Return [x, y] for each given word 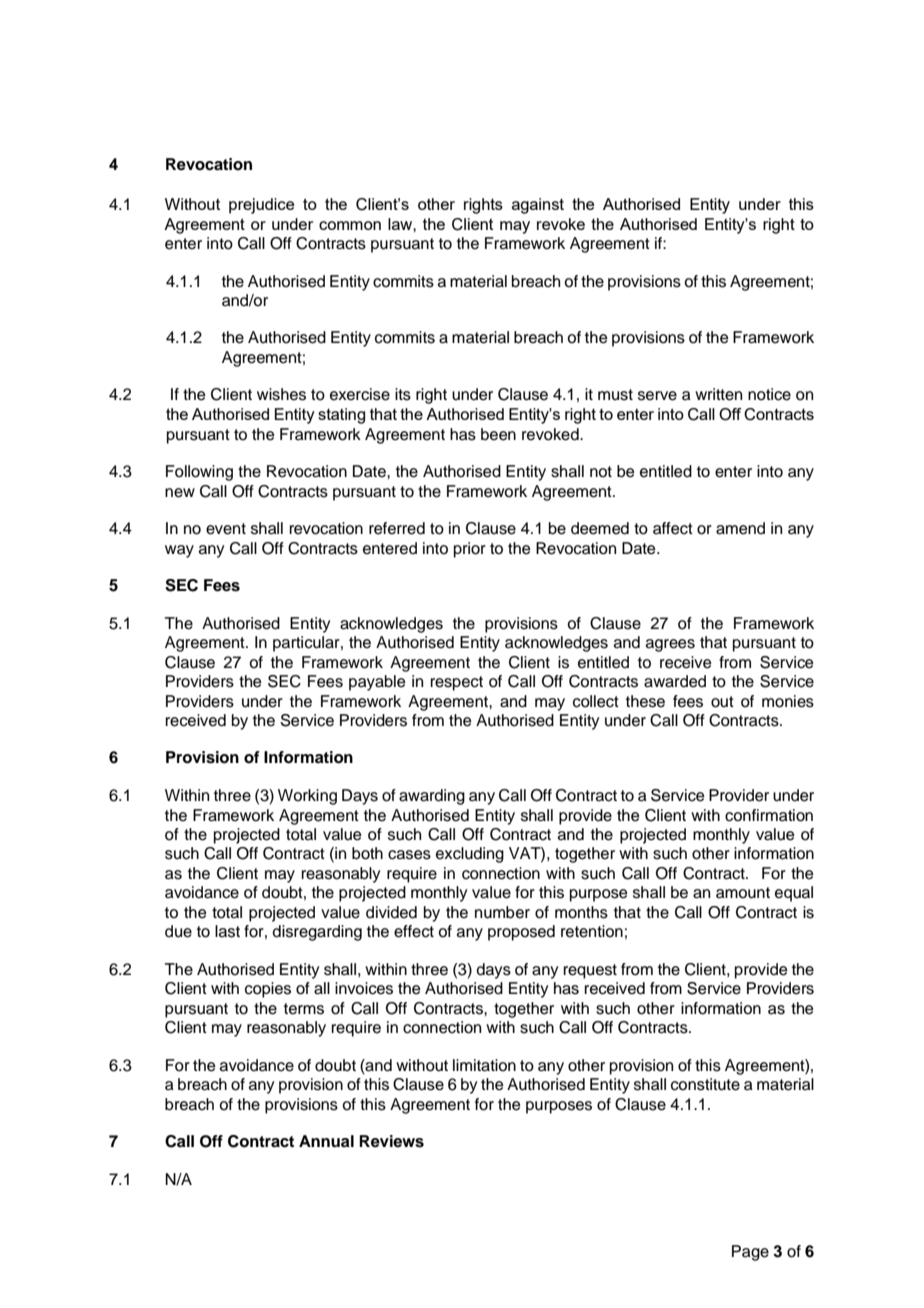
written [718, 394]
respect [457, 683]
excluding [470, 855]
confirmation [769, 815]
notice [769, 394]
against [538, 206]
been [498, 434]
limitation [484, 1065]
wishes [281, 394]
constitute [705, 1084]
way [179, 551]
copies [268, 990]
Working [307, 797]
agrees [670, 645]
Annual [326, 1141]
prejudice [261, 206]
